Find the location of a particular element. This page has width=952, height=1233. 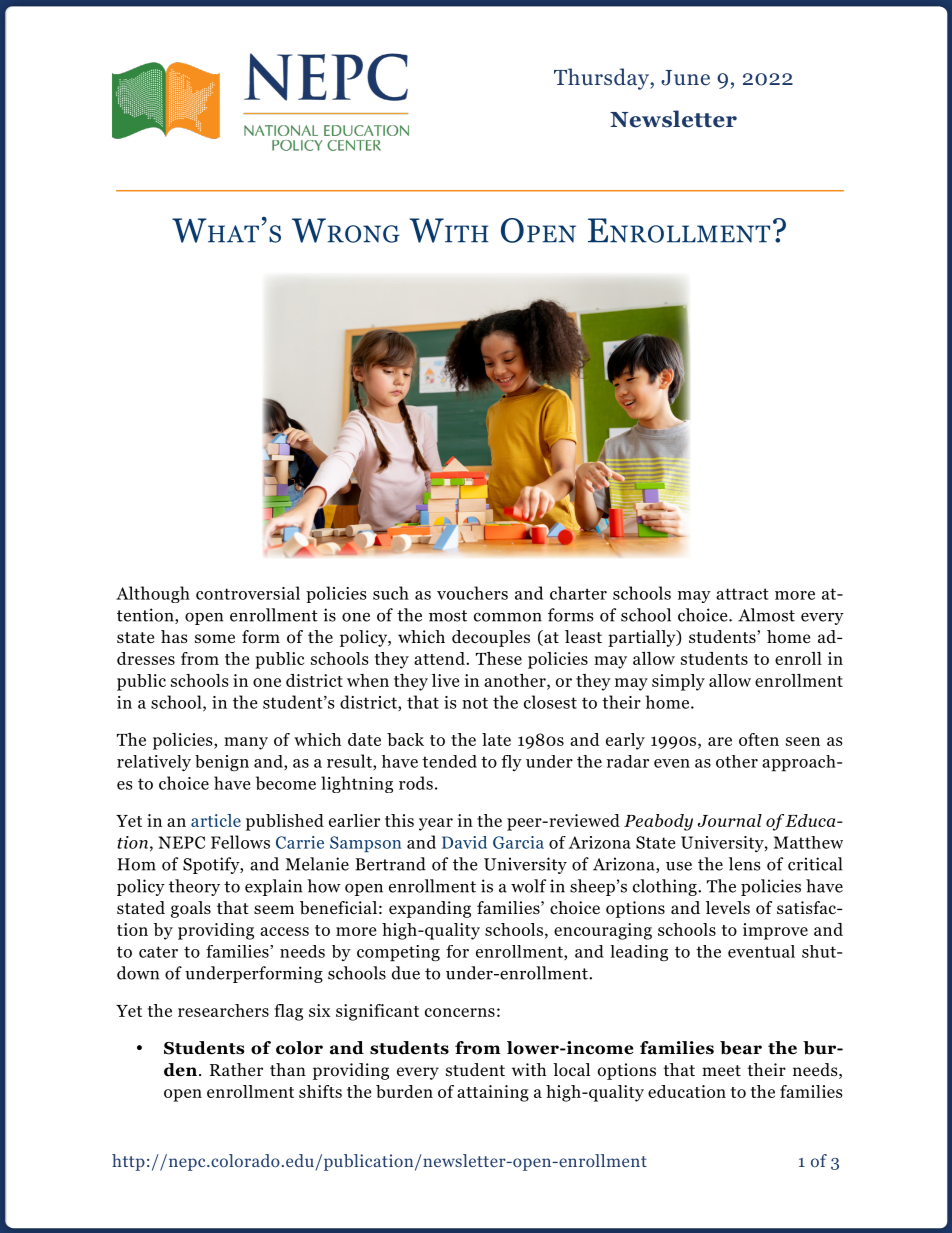

are is located at coordinates (720, 741).
